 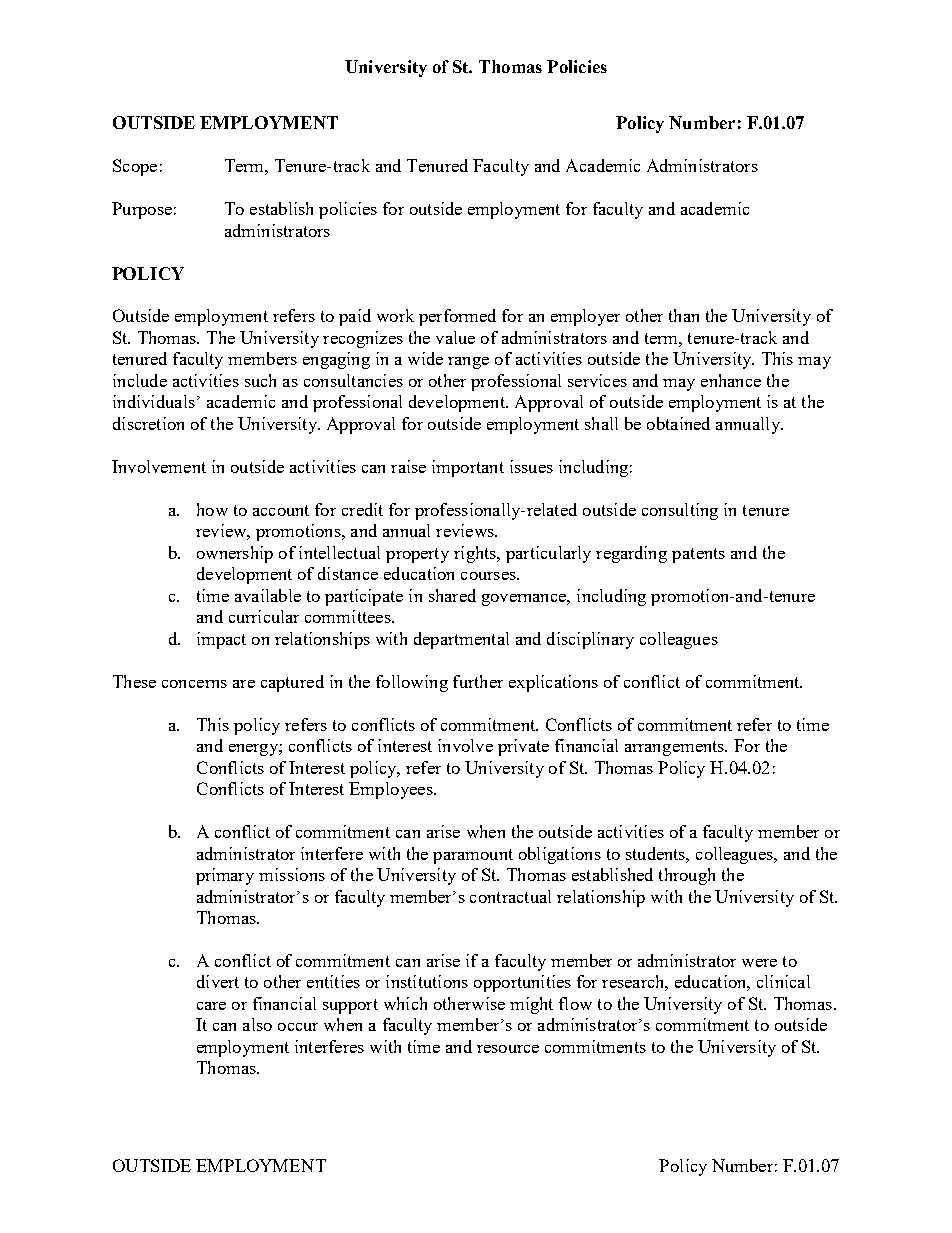 What do you see at coordinates (260, 380) in the image?
I see `such` at bounding box center [260, 380].
